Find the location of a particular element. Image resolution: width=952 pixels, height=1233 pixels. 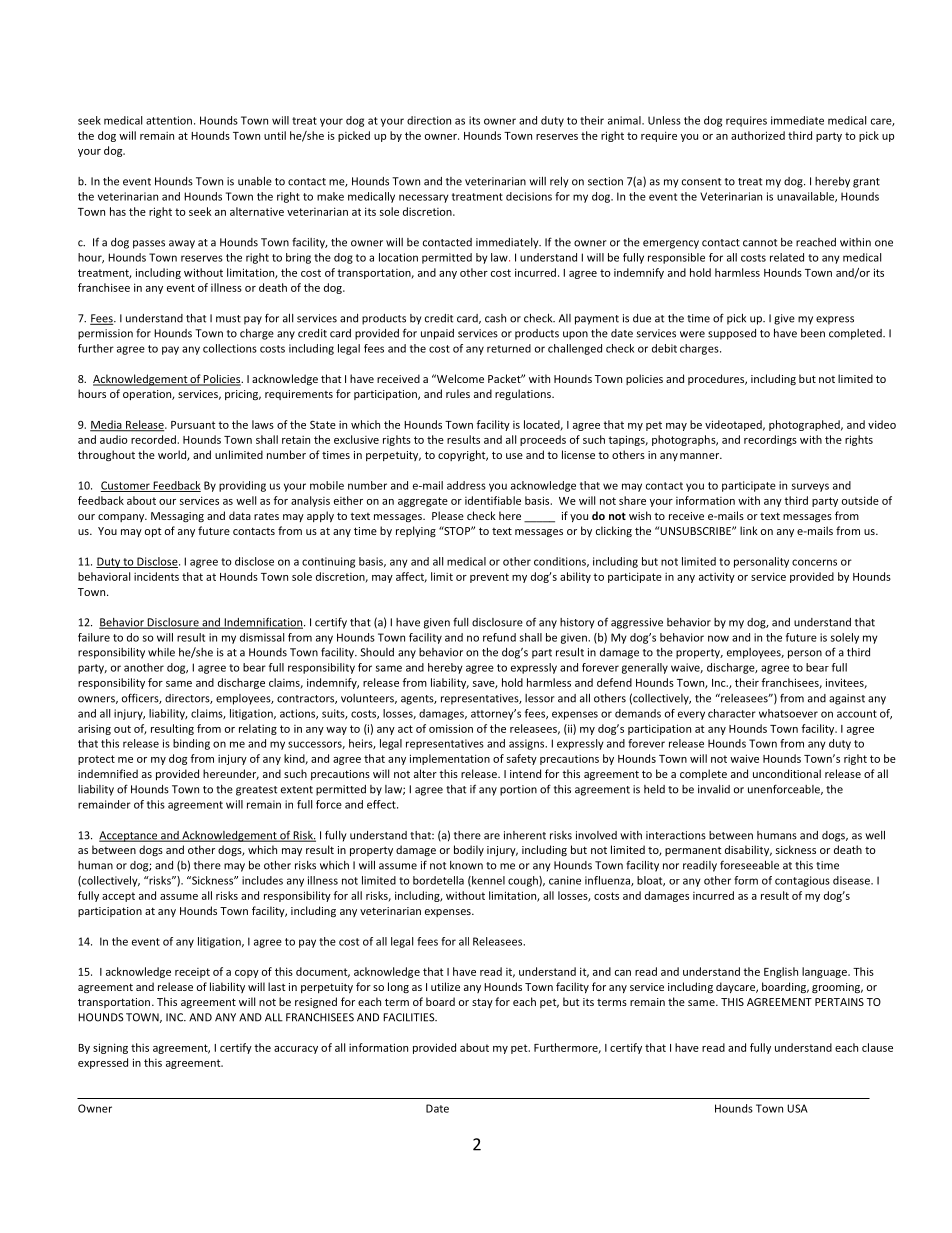

concerns is located at coordinates (814, 562).
